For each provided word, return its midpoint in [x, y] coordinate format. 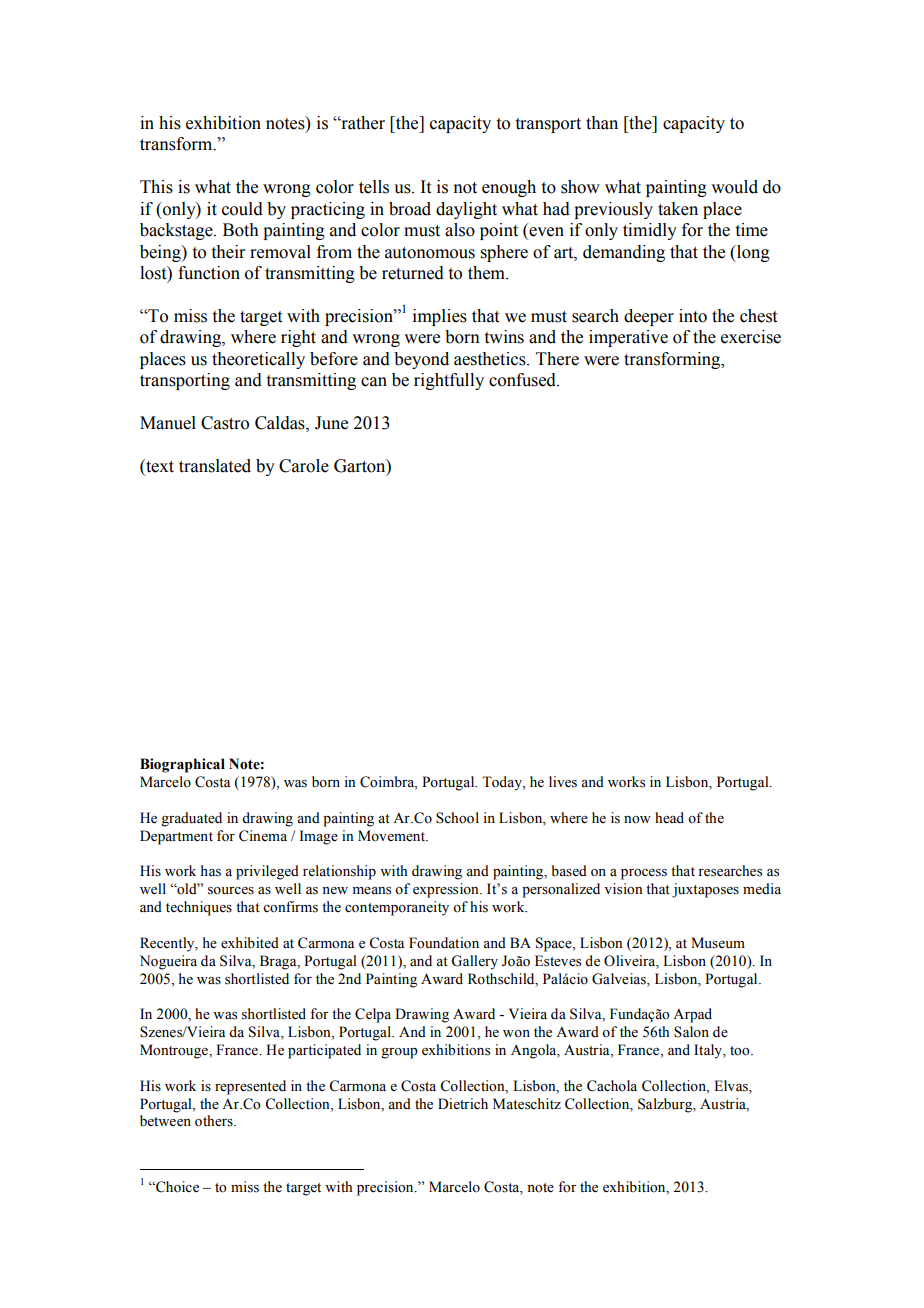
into [693, 316]
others [215, 1121]
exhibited [250, 943]
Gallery [474, 962]
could [242, 209]
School [457, 818]
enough [509, 188]
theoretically [258, 360]
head [669, 818]
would [734, 187]
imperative [628, 338]
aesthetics [491, 359]
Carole [304, 466]
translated [215, 466]
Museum [718, 943]
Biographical [182, 765]
